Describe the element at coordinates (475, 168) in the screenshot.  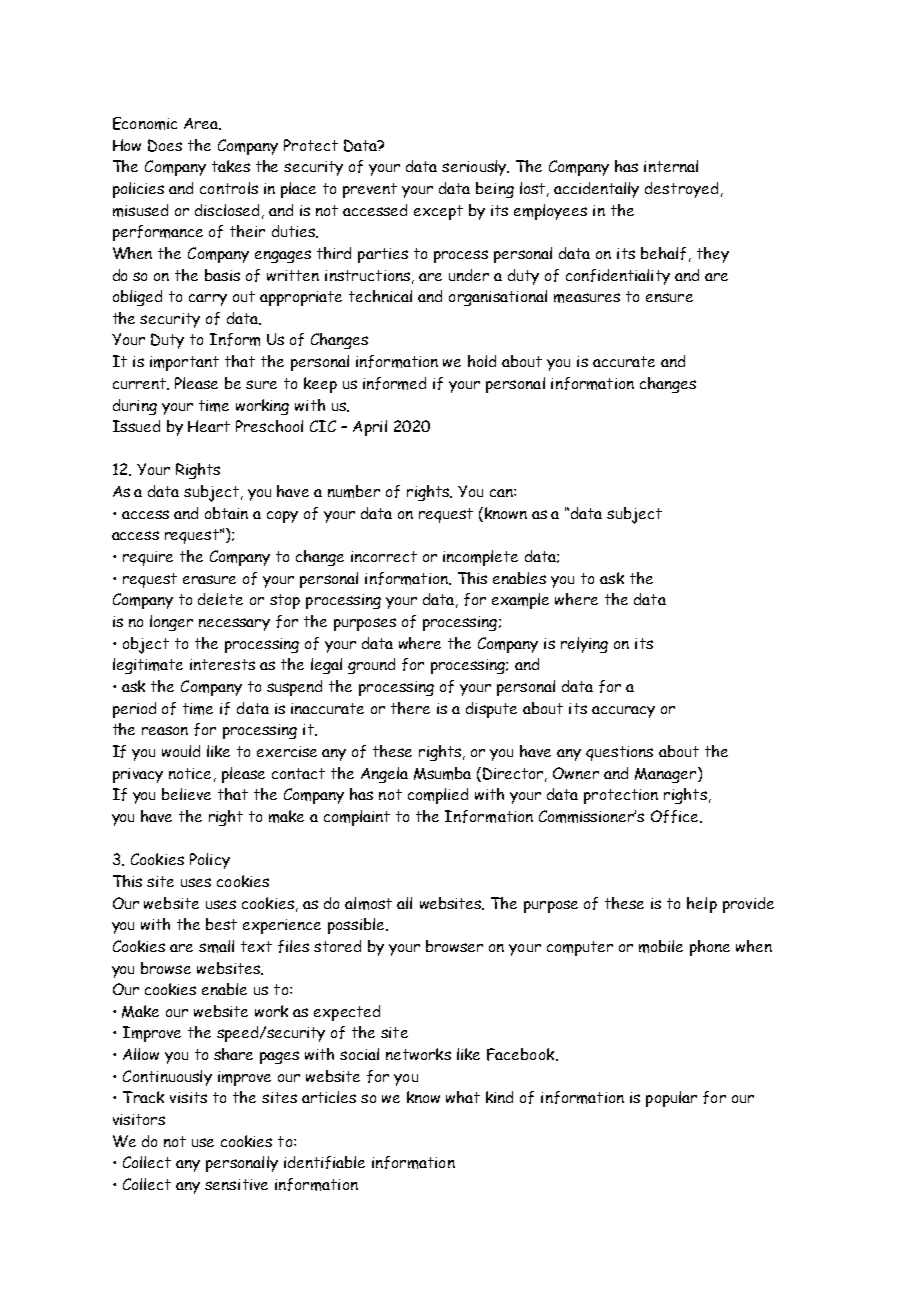
I see `seriously` at that location.
